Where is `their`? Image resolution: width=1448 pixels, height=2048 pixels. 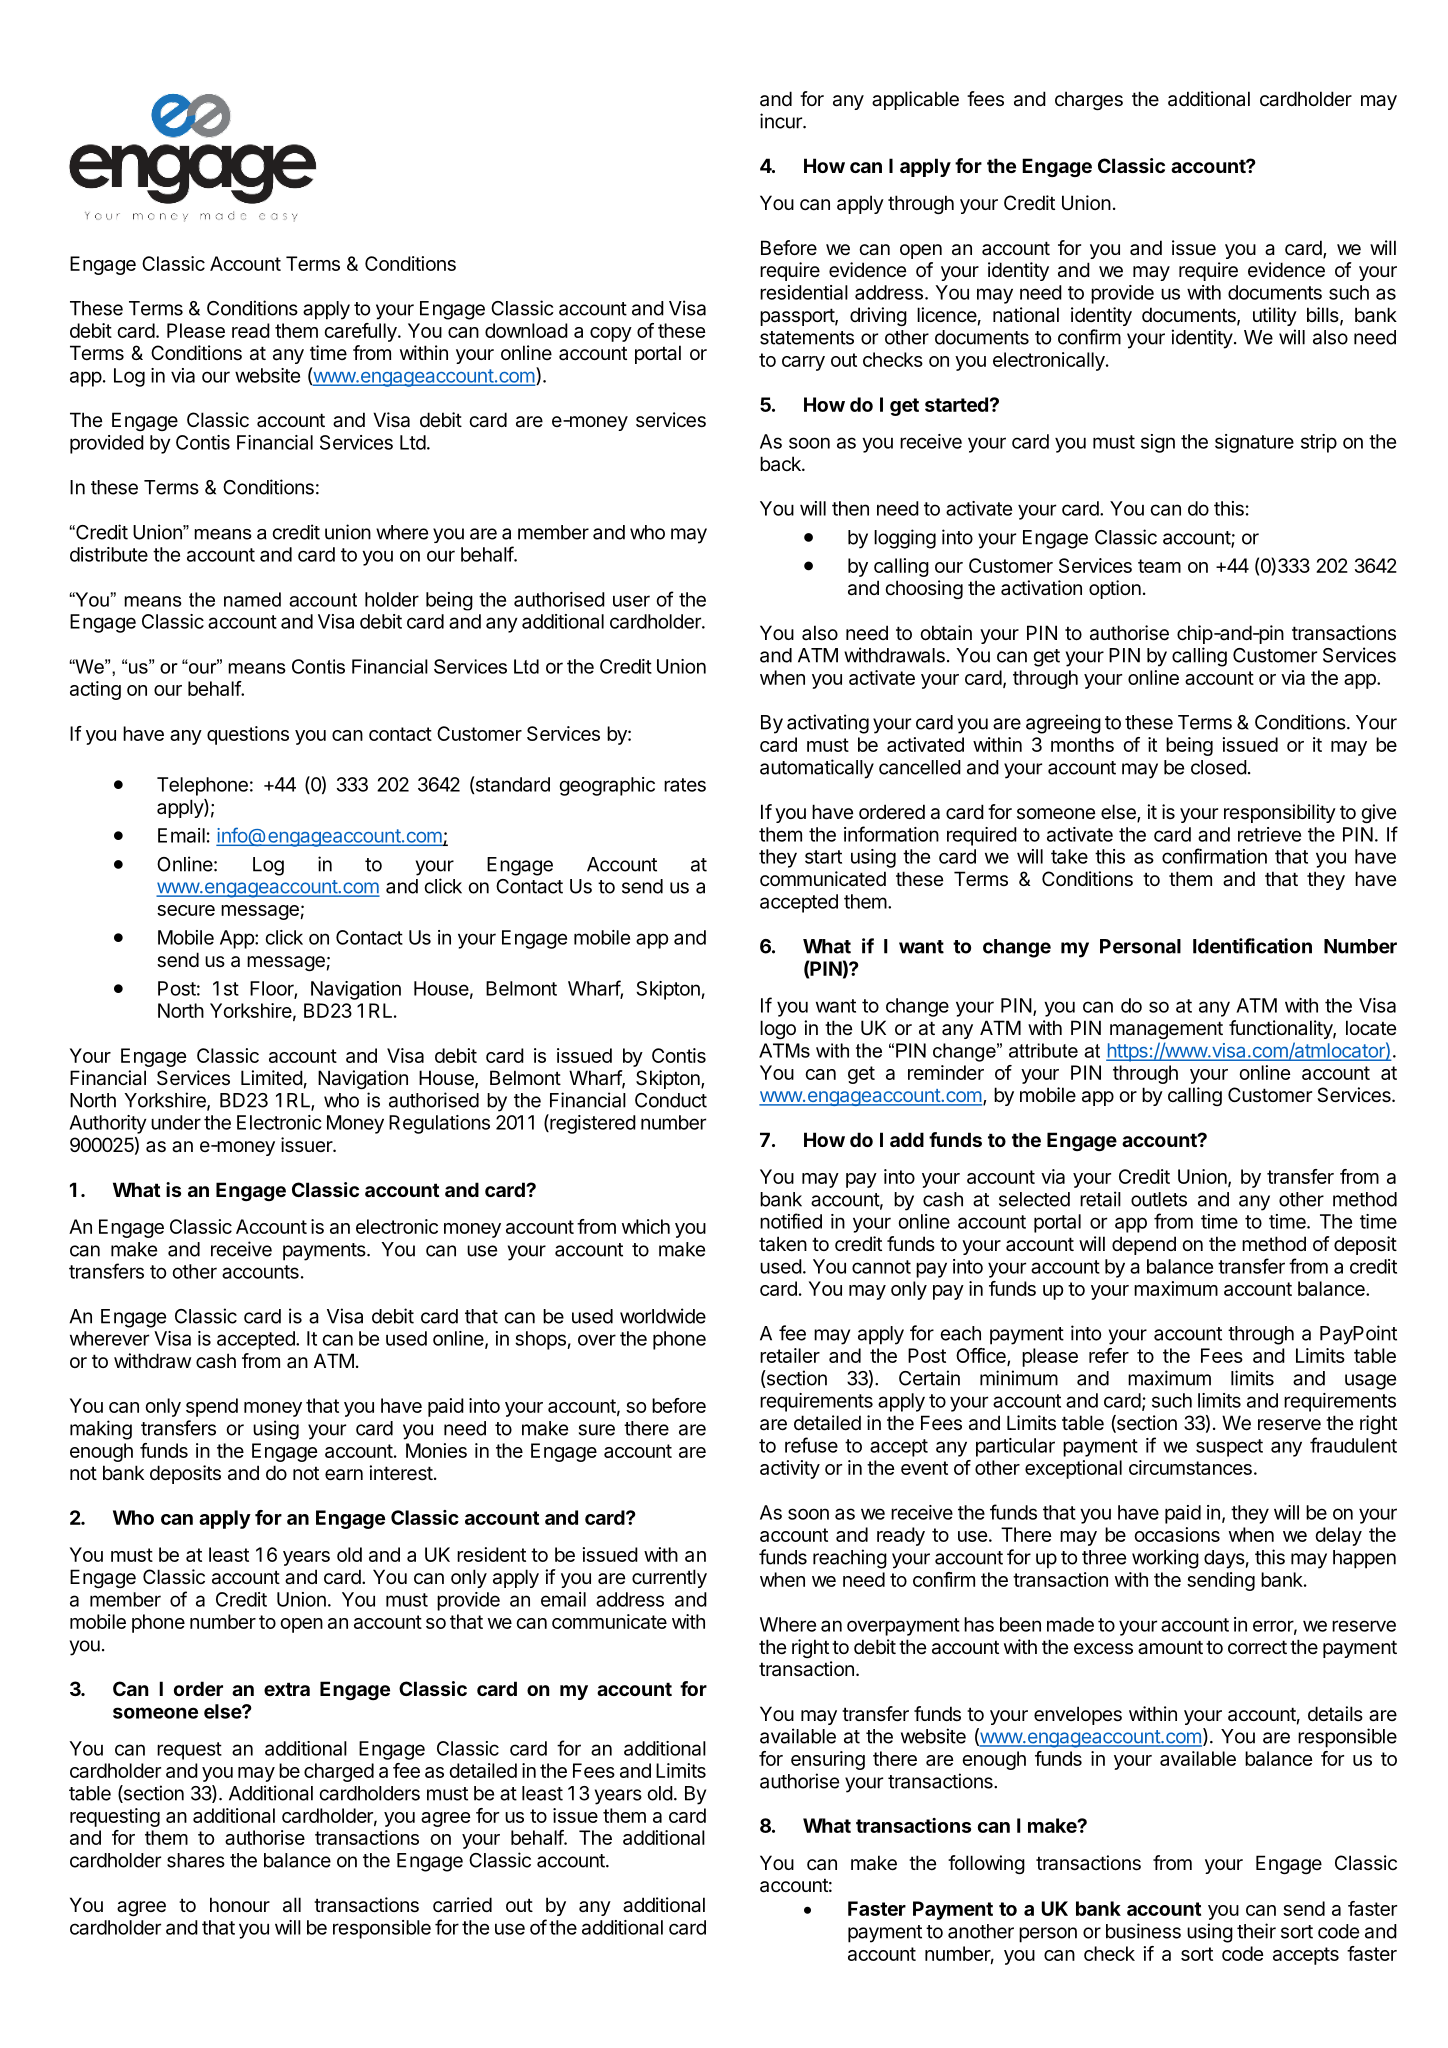 their is located at coordinates (1256, 1931).
